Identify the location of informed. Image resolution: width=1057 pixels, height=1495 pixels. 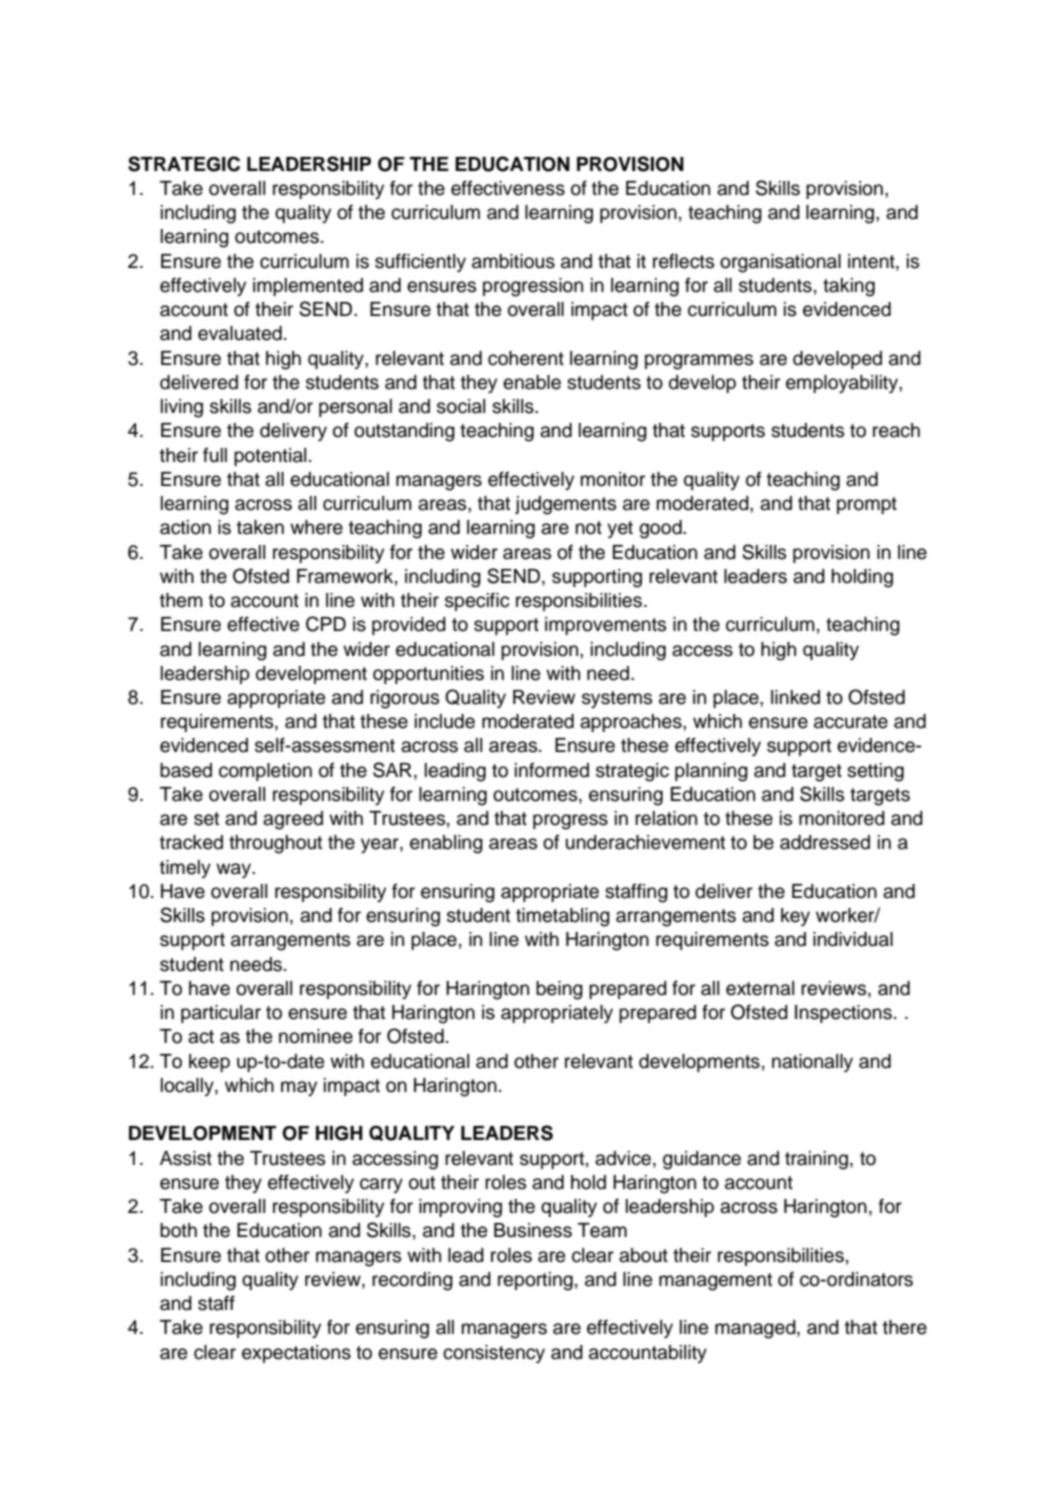
(552, 770).
